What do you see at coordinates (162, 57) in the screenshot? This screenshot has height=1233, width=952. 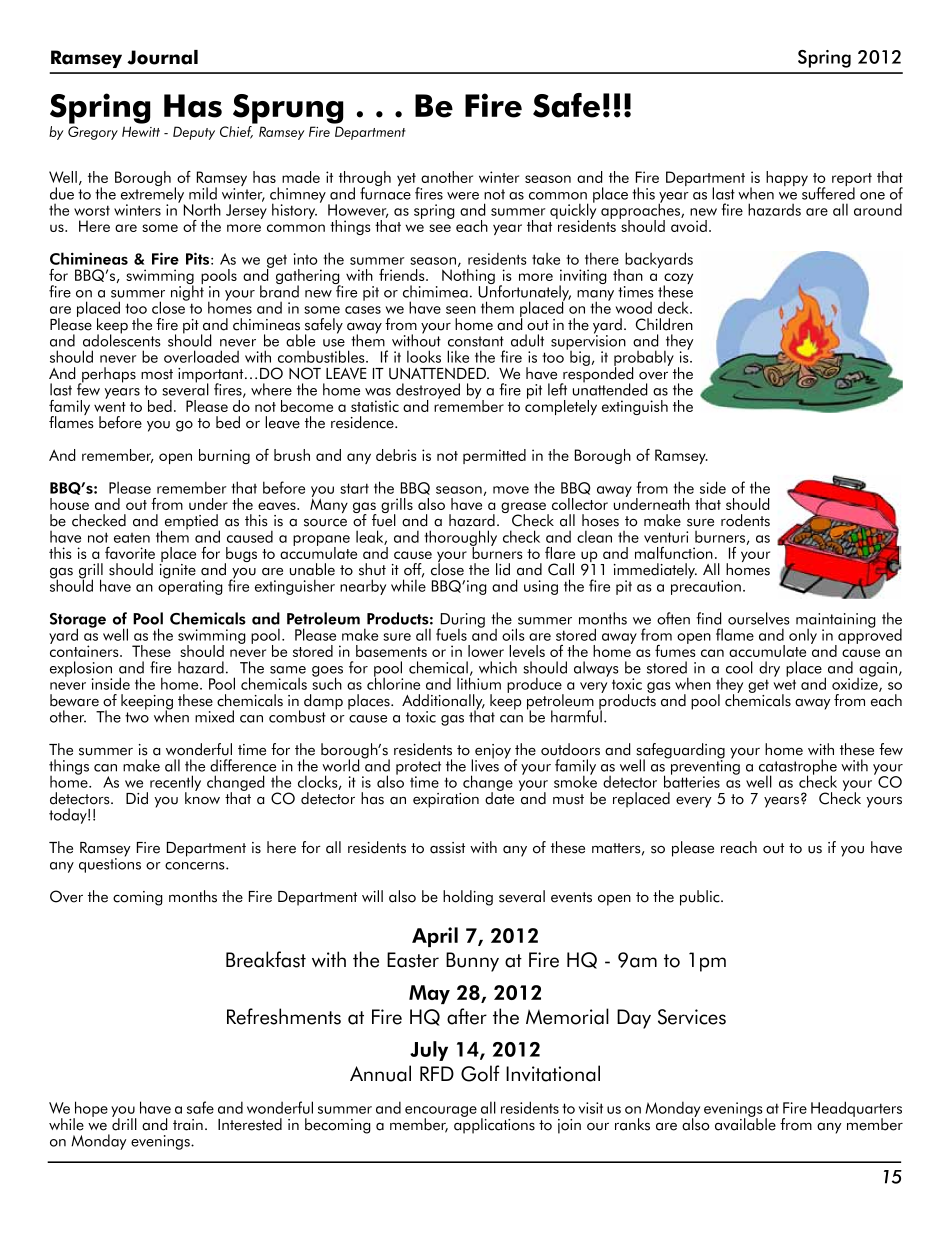 I see `Journal` at bounding box center [162, 57].
